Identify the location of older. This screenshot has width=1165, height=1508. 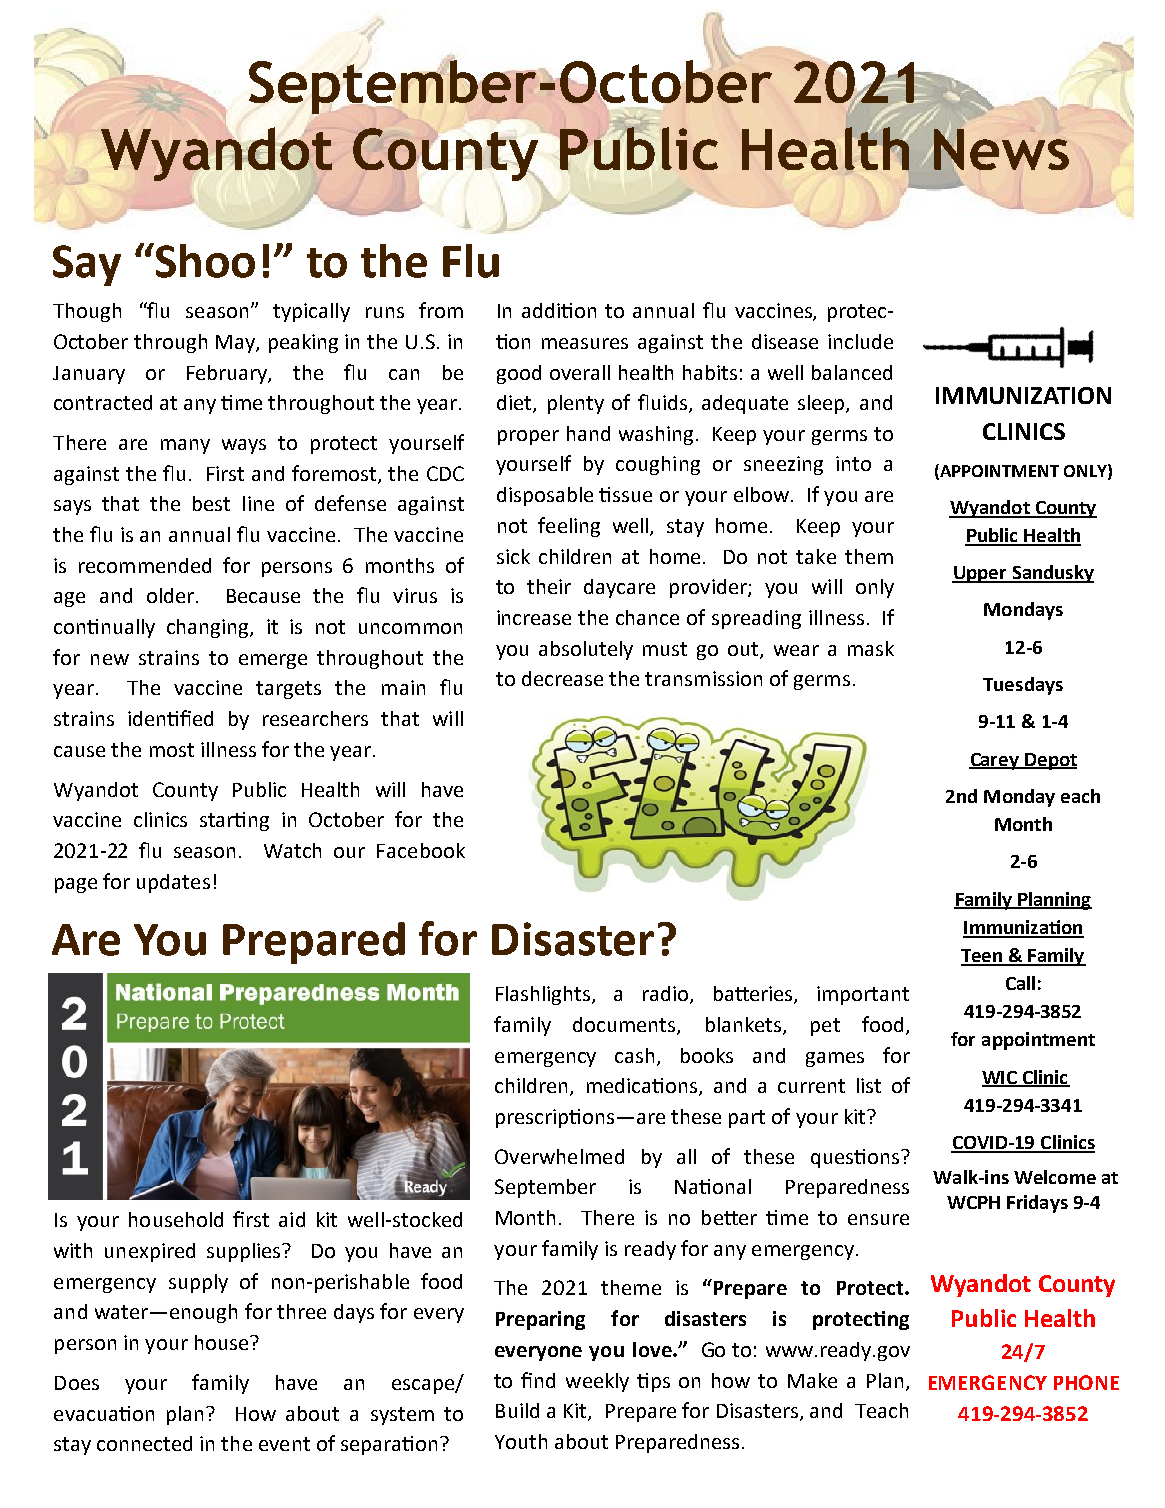
(172, 595).
